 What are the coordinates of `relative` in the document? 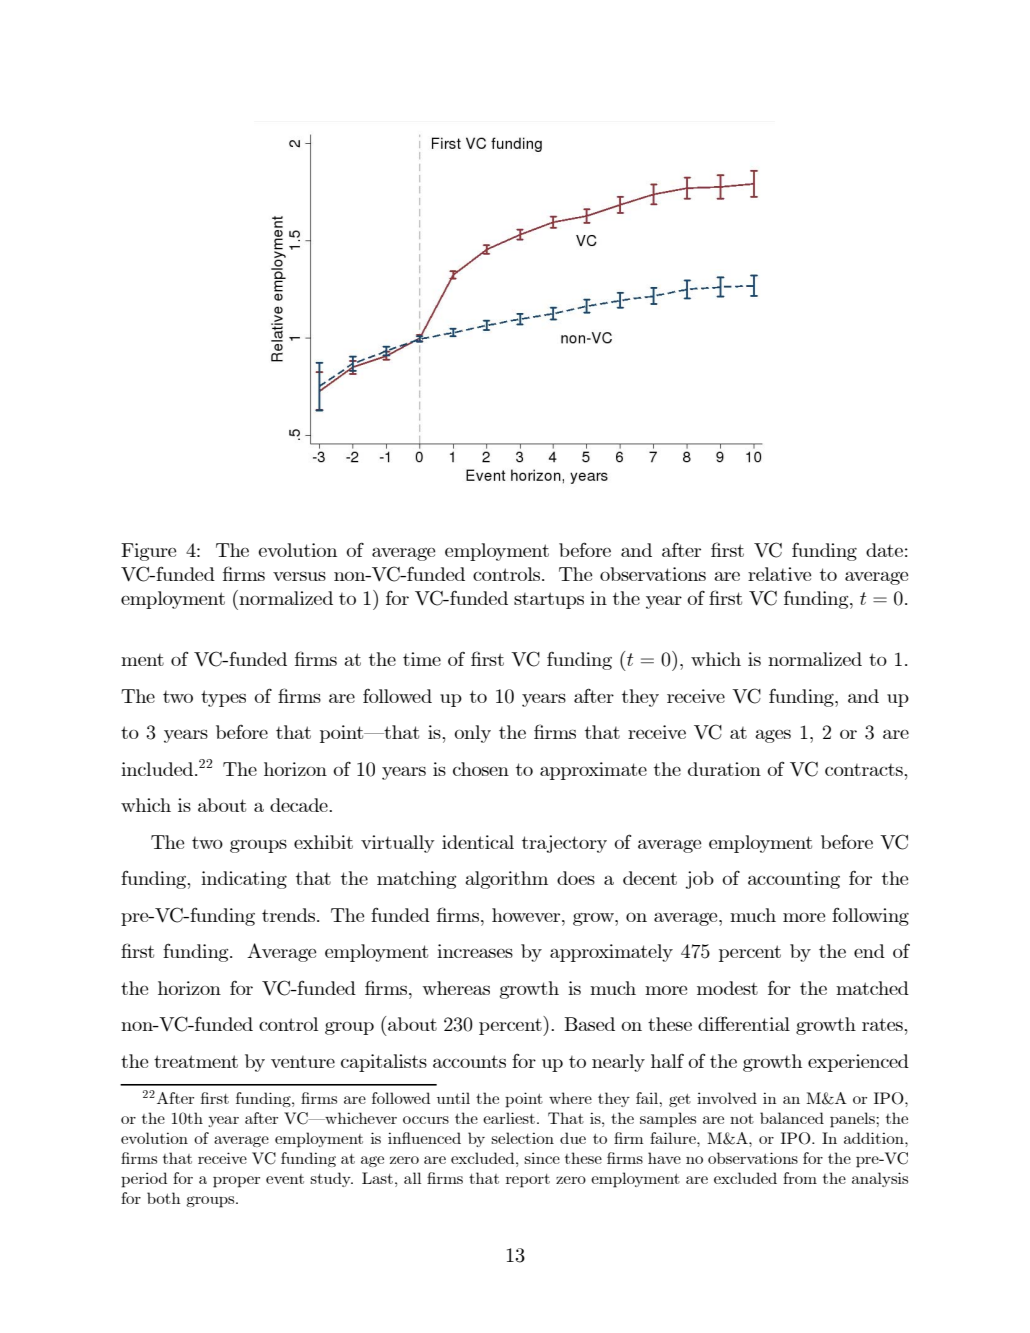 It's located at (779, 574).
